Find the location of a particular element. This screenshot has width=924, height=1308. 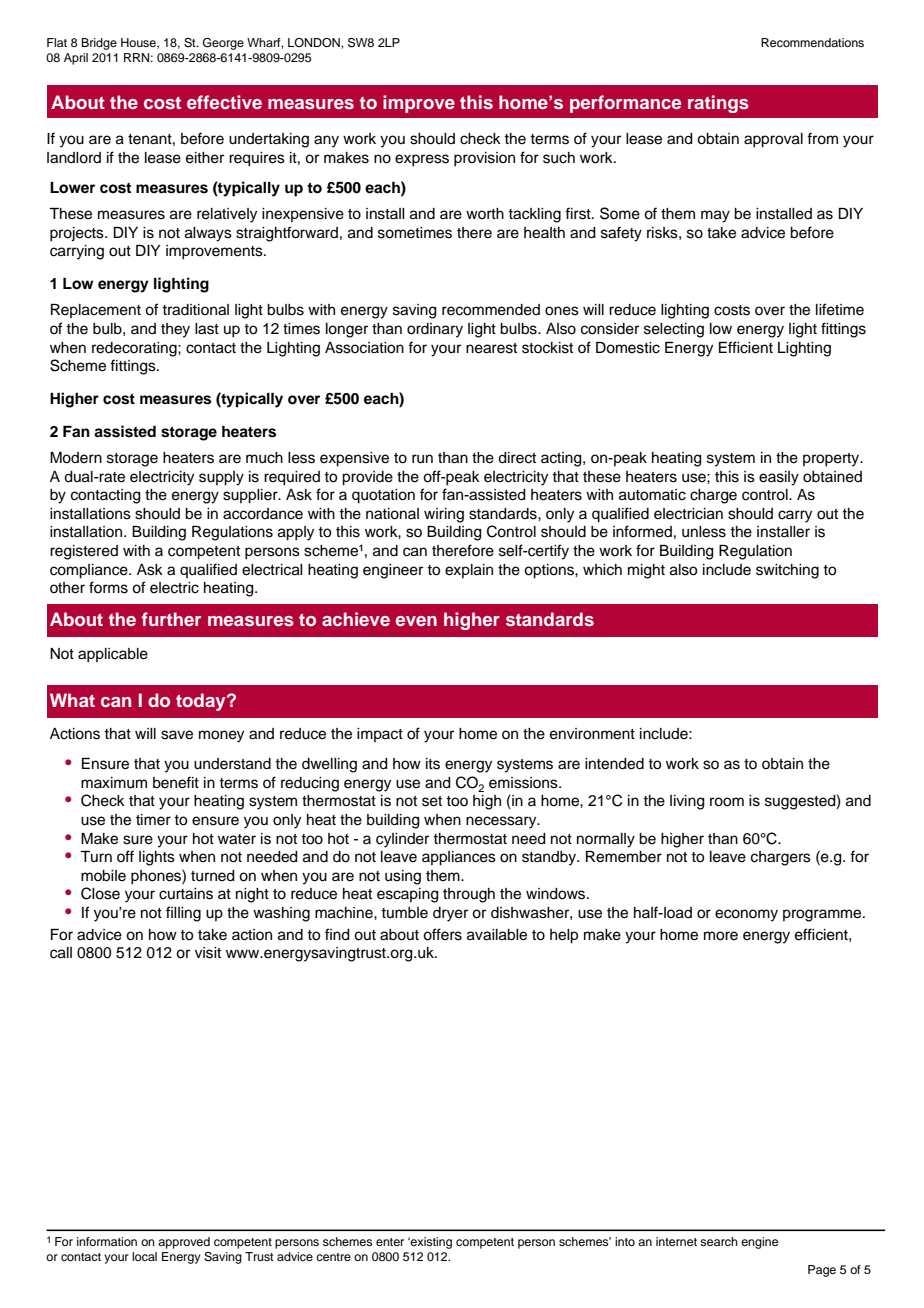

local is located at coordinates (144, 1256).
